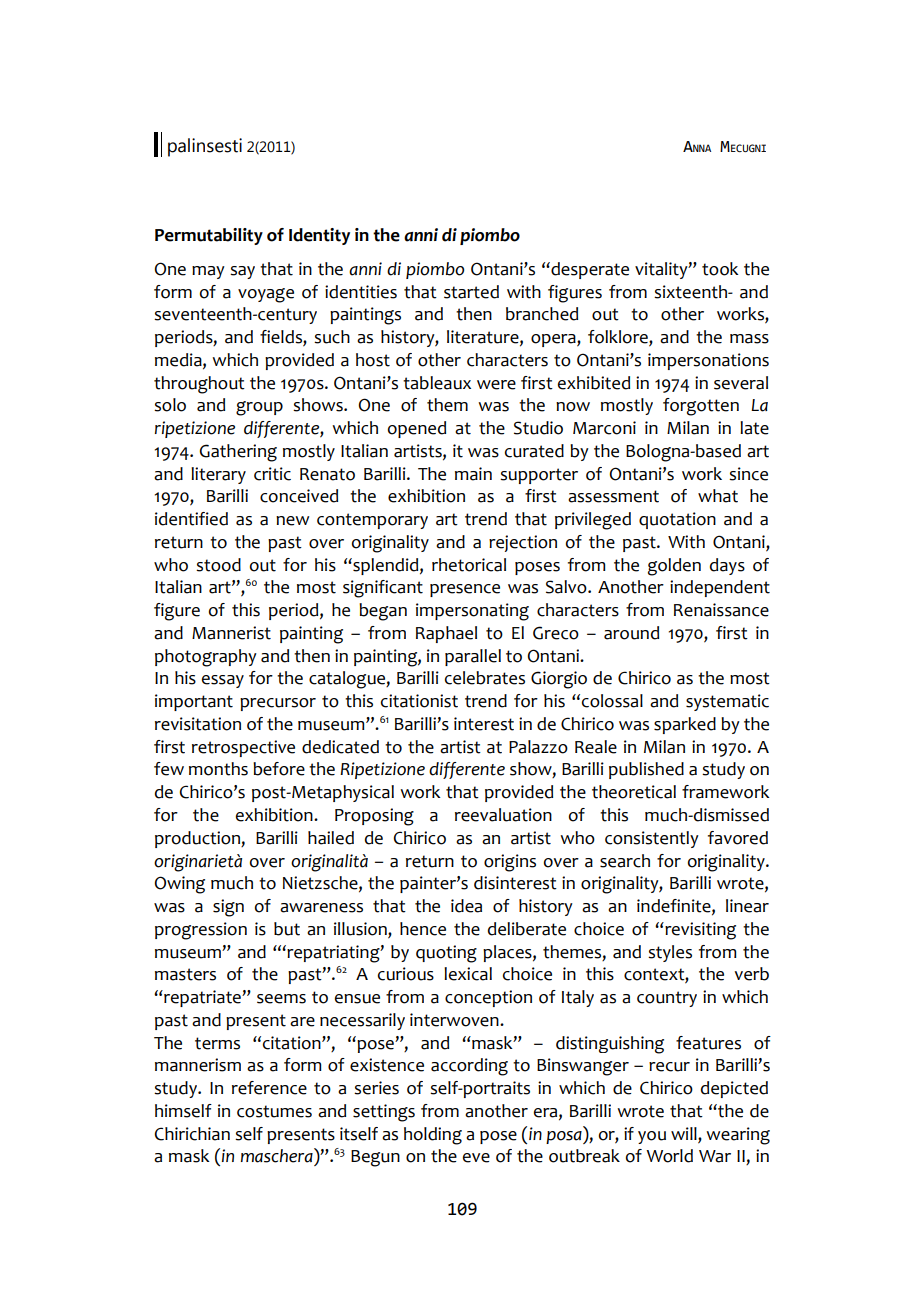 The height and width of the screenshot is (1308, 924). Describe the element at coordinates (274, 1111) in the screenshot. I see `costumes` at that location.
